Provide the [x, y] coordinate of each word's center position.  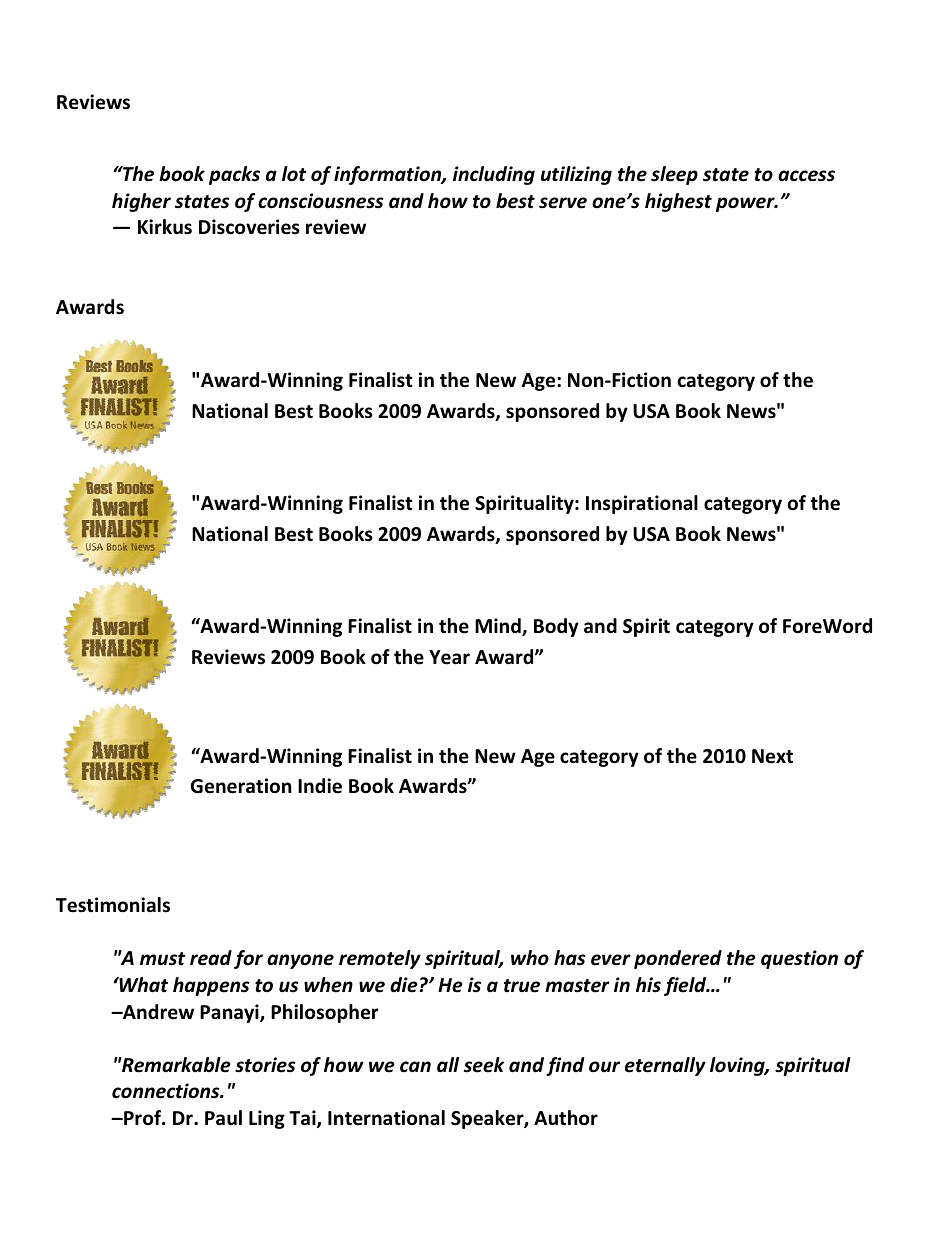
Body [556, 627]
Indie [320, 786]
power [746, 204]
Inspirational [642, 504]
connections [167, 1091]
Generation [241, 786]
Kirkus [165, 227]
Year [449, 657]
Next [772, 756]
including [494, 175]
